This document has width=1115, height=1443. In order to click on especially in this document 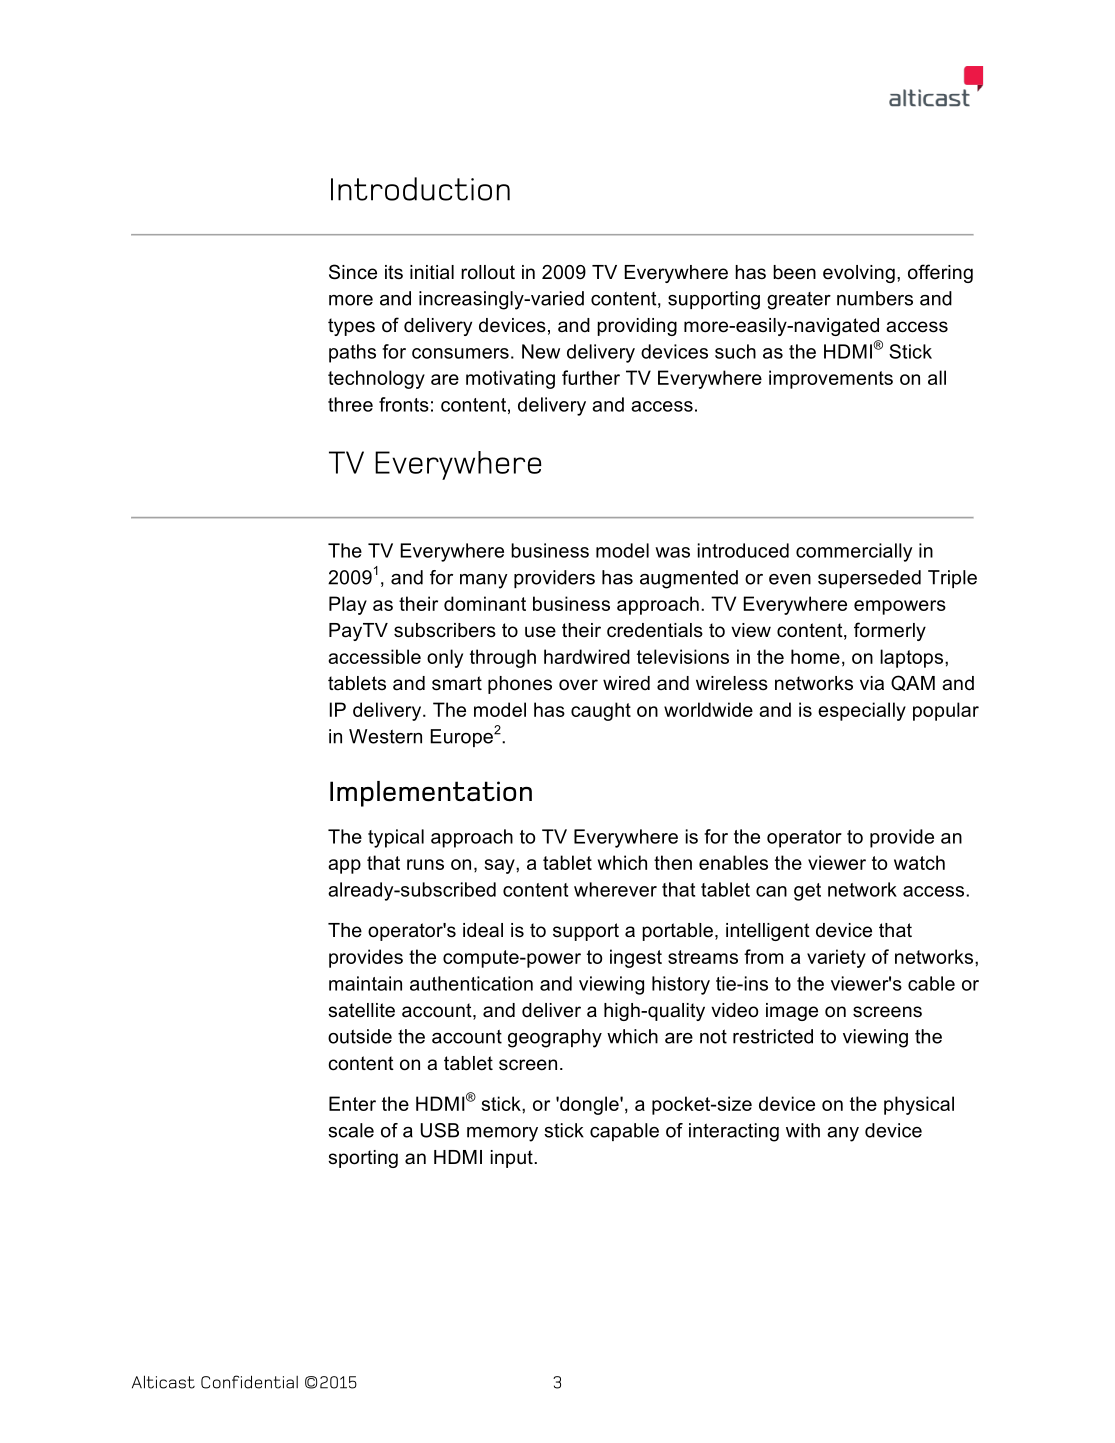, I will do `click(862, 711)`.
